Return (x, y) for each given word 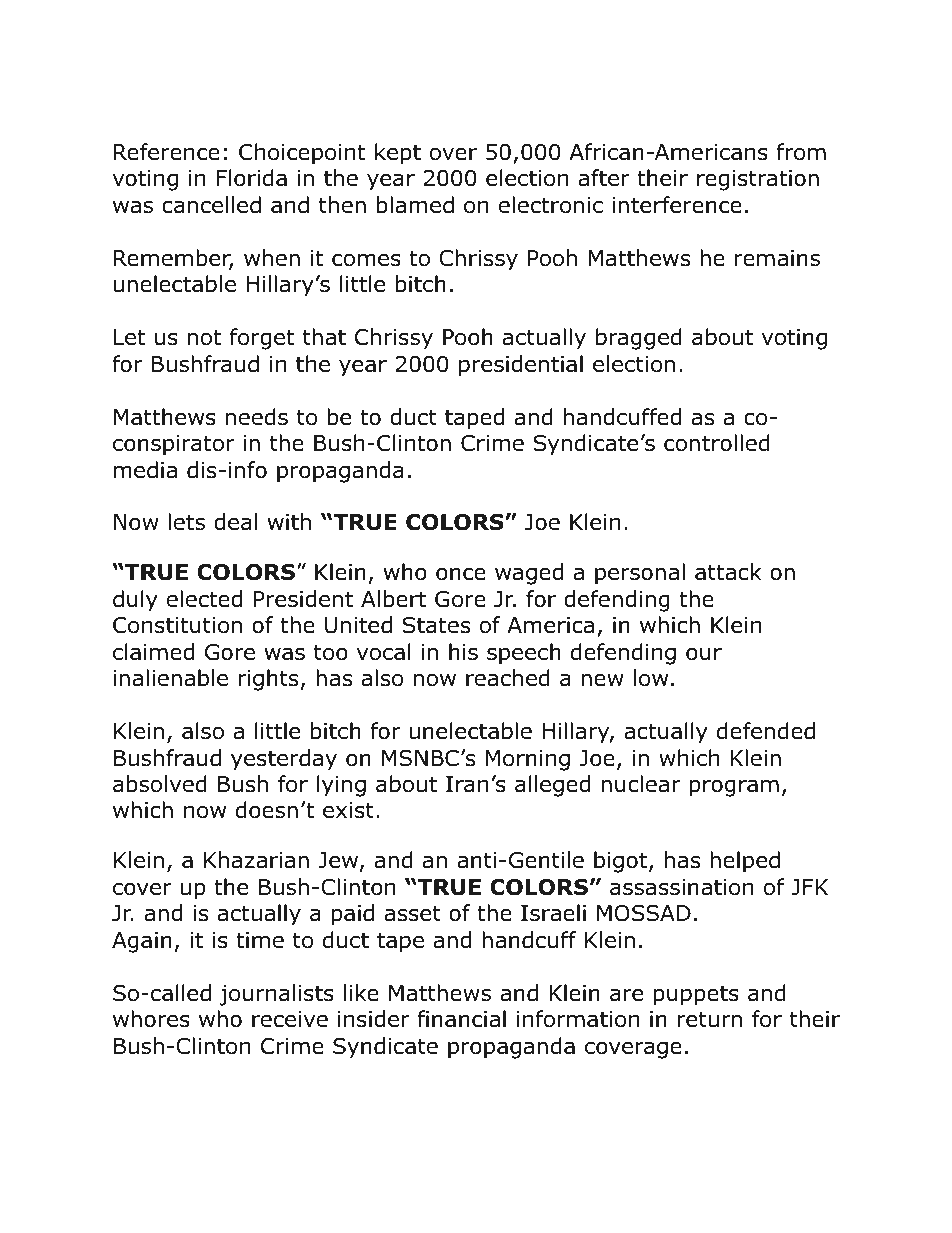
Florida (252, 178)
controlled (717, 443)
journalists (277, 995)
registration (758, 180)
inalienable (171, 678)
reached (508, 678)
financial (461, 1019)
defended (766, 731)
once (461, 574)
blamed (415, 205)
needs (257, 417)
